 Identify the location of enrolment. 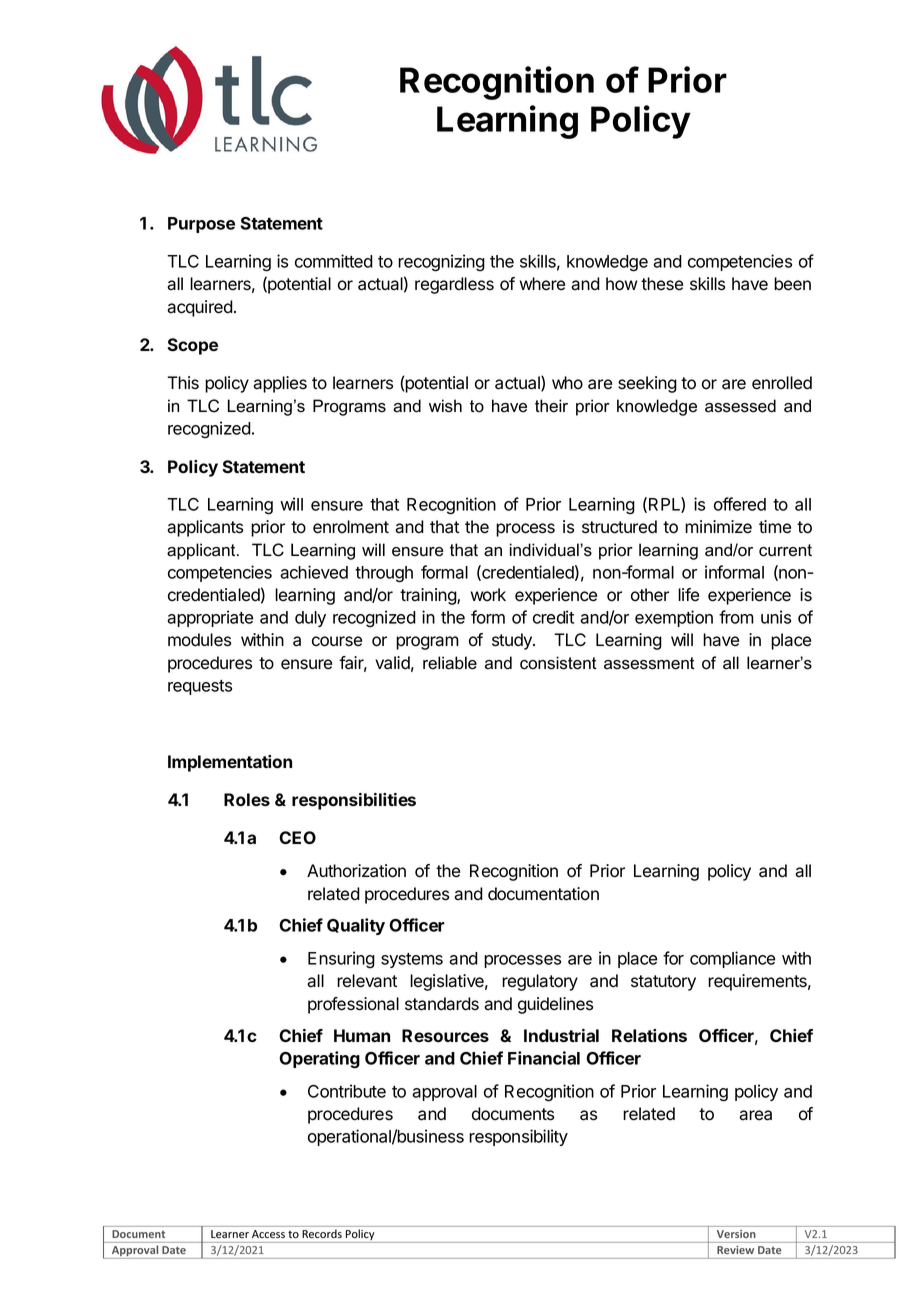
(351, 527).
